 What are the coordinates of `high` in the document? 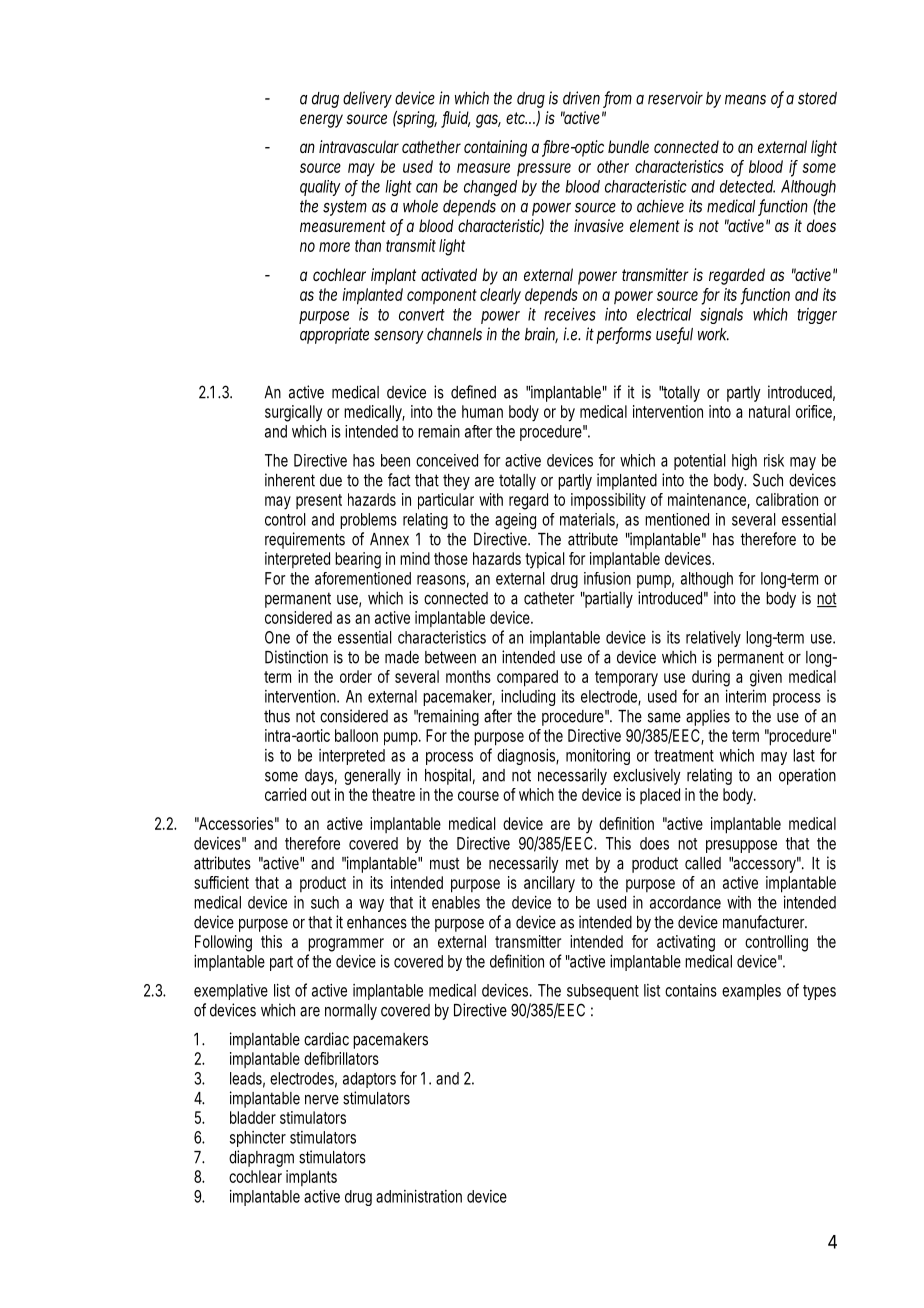 It's located at (744, 462).
